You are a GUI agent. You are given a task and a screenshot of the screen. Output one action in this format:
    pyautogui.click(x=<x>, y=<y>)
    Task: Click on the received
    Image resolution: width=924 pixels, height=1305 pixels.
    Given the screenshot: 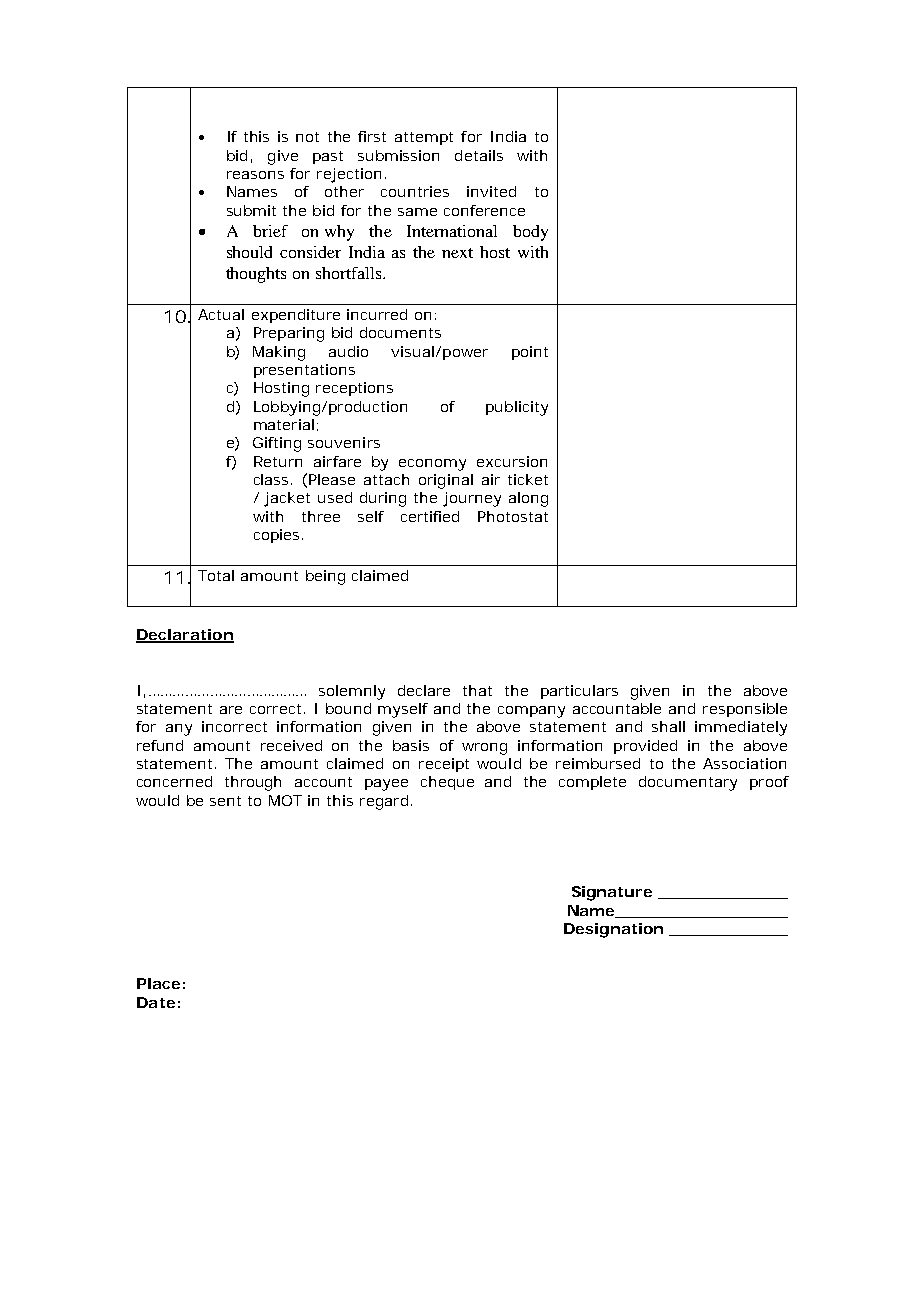 What is the action you would take?
    pyautogui.click(x=291, y=745)
